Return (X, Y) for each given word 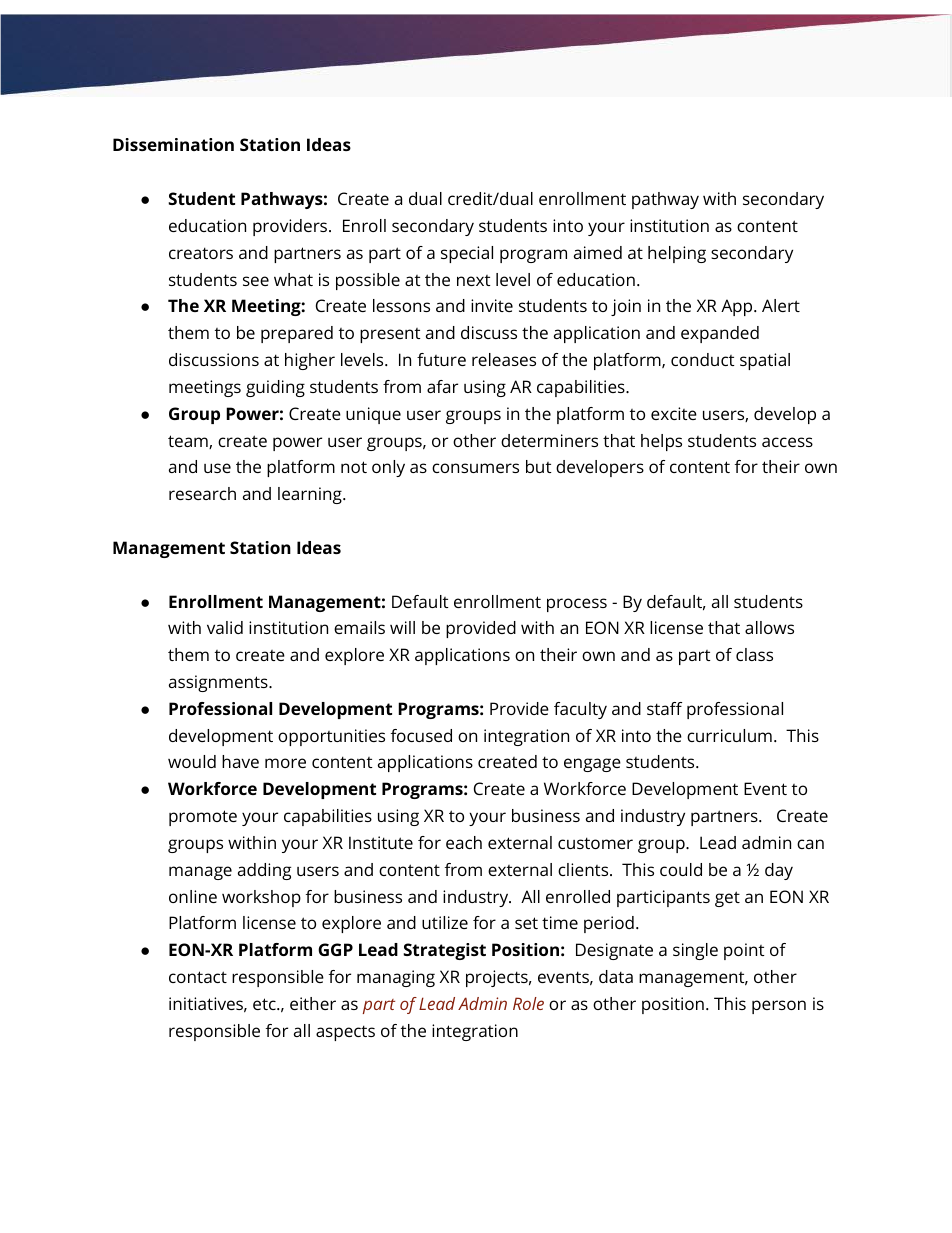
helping (677, 254)
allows (769, 627)
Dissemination (173, 144)
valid (225, 627)
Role (528, 1003)
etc (265, 1004)
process (577, 605)
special (467, 254)
